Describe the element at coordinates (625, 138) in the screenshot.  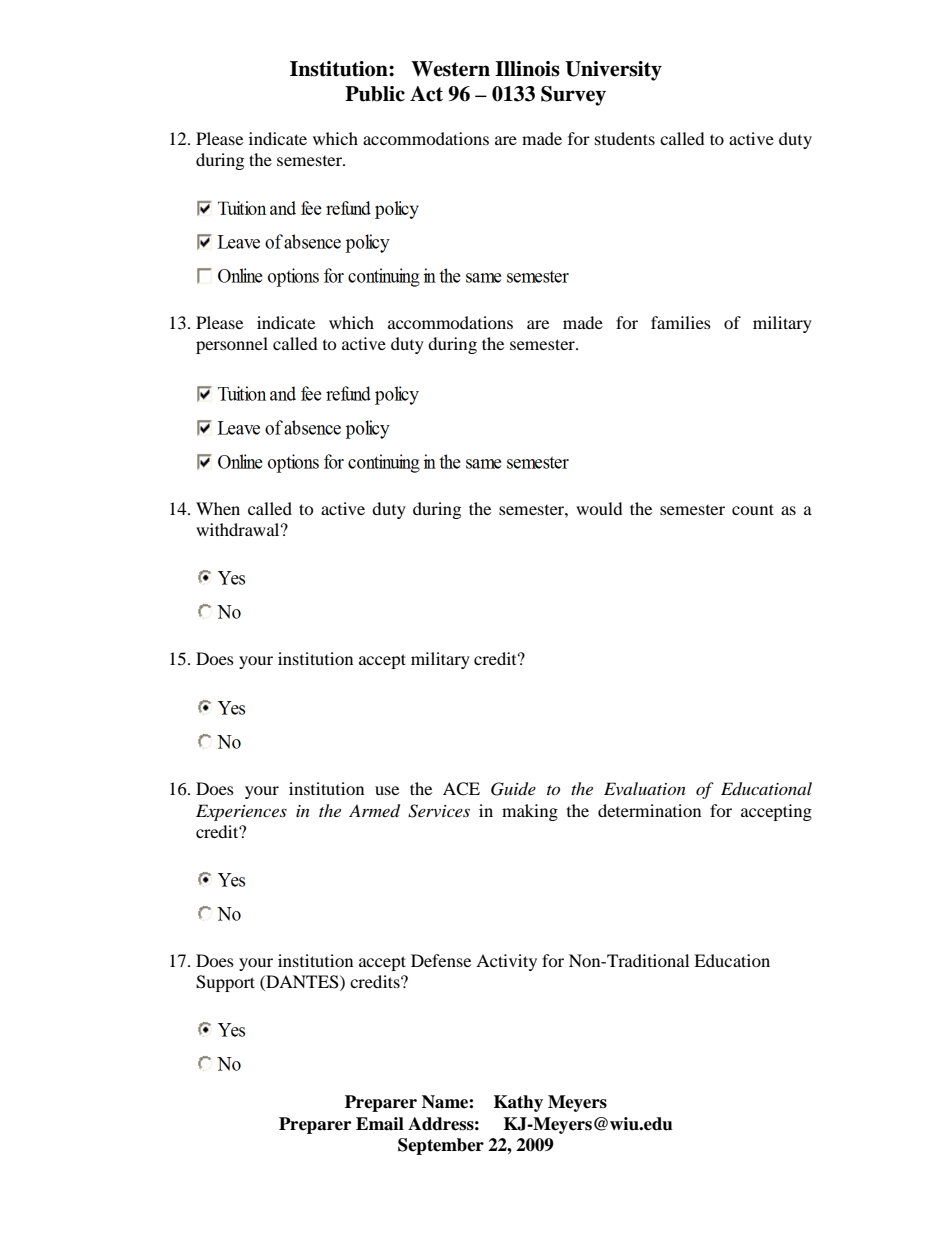
I see `students` at that location.
